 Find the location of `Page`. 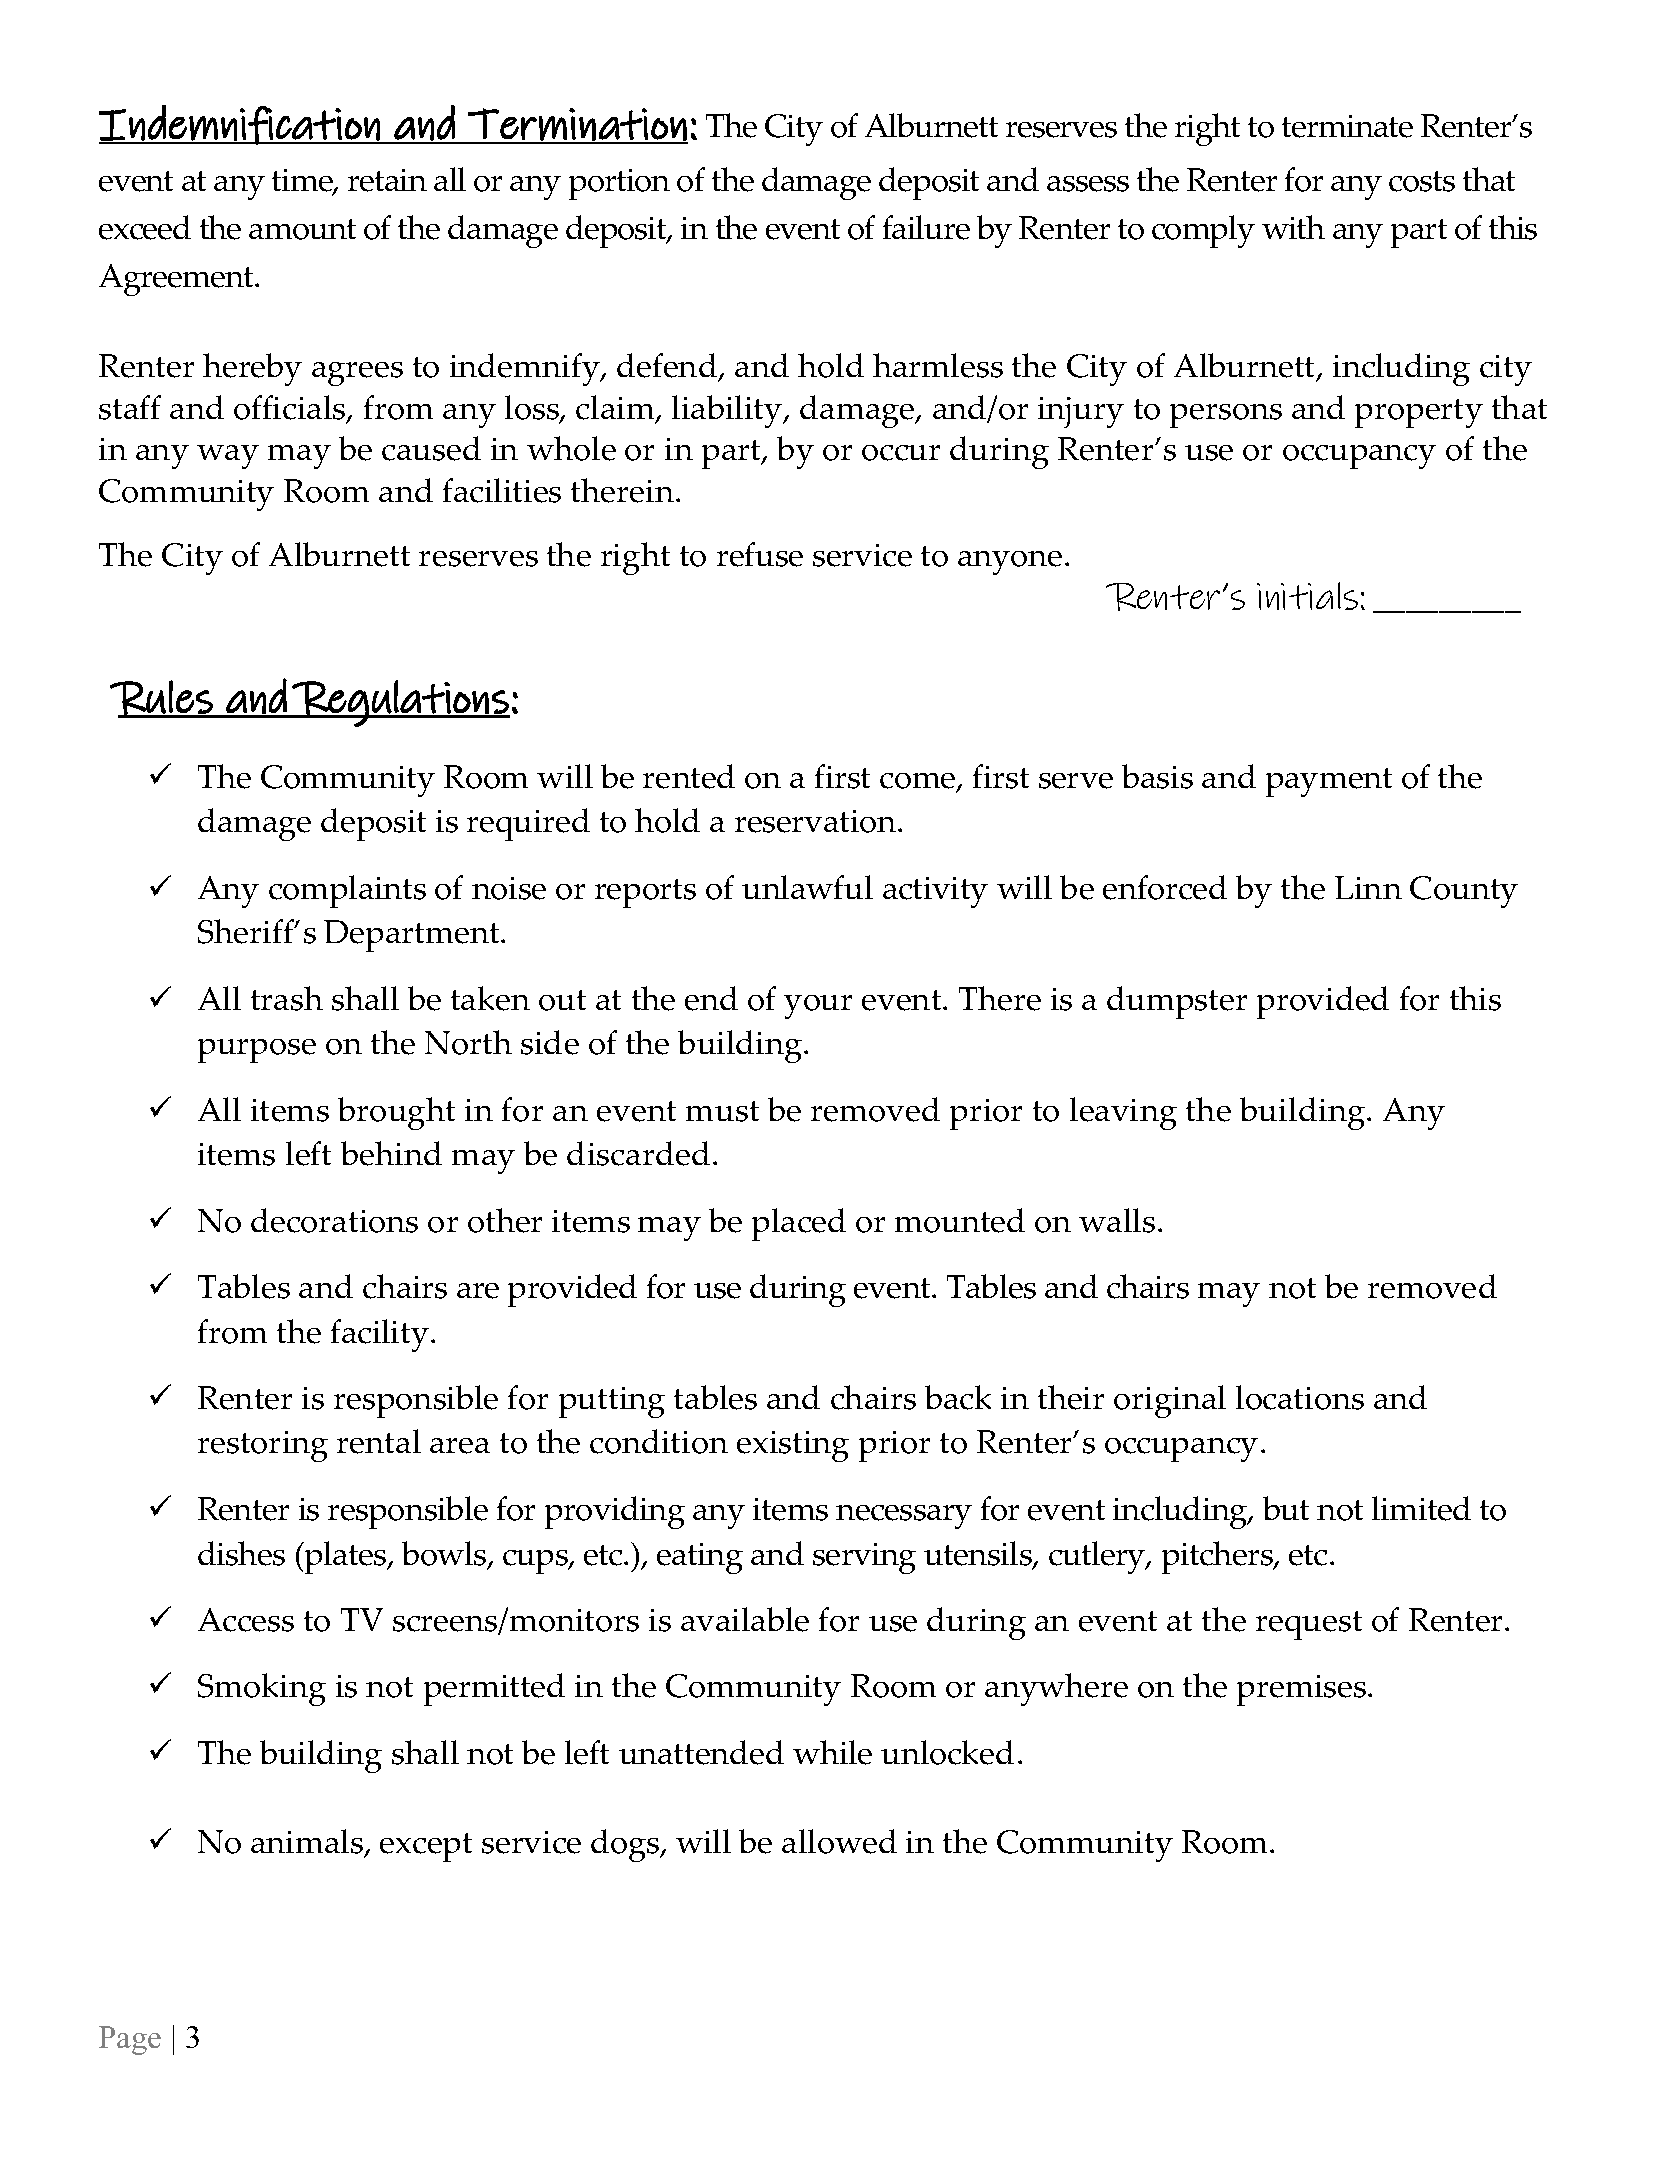

Page is located at coordinates (130, 2040).
